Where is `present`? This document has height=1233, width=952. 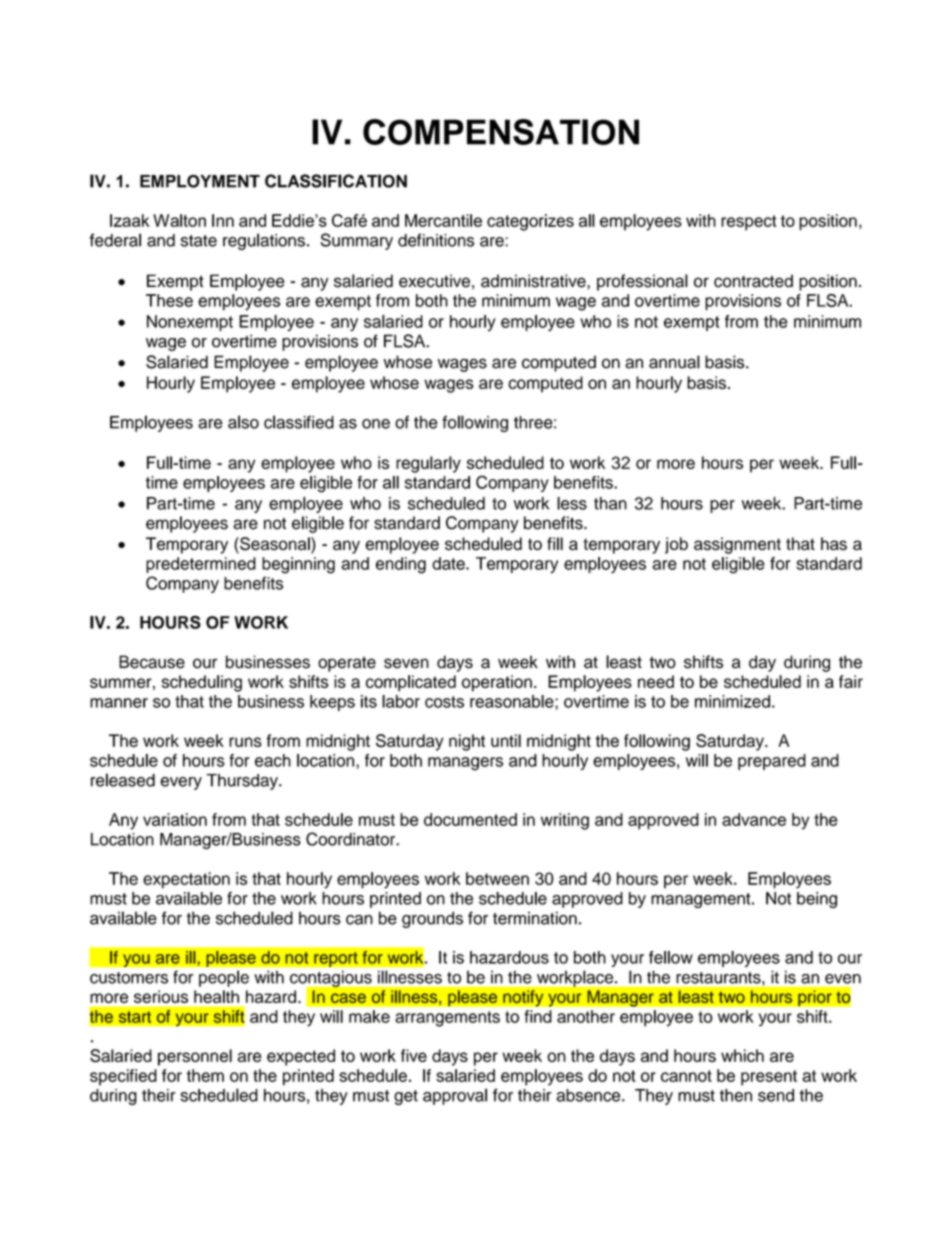 present is located at coordinates (769, 1078).
